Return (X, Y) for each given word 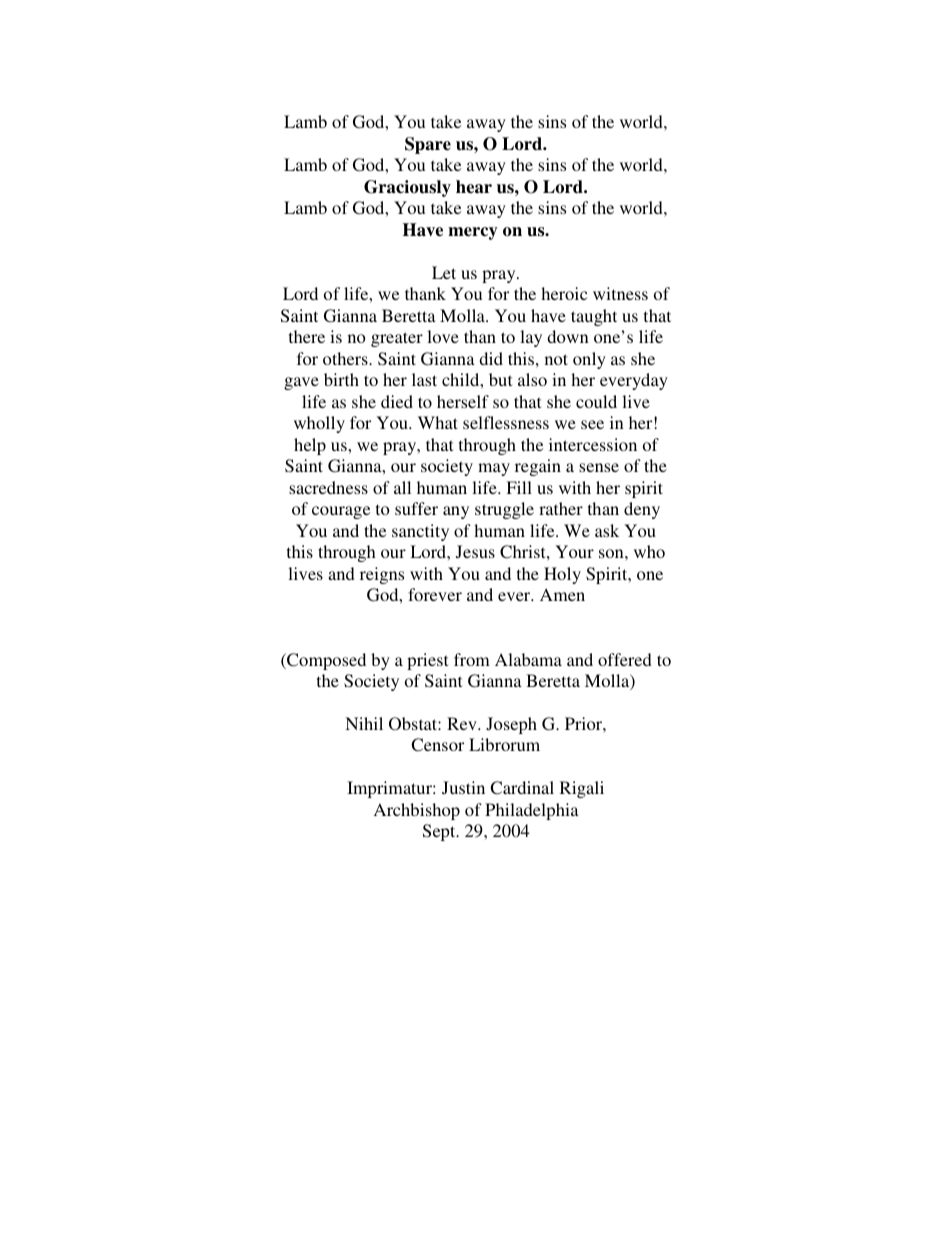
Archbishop (417, 811)
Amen (562, 594)
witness (620, 293)
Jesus (475, 552)
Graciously (407, 188)
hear (474, 187)
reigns (382, 575)
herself (463, 401)
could (596, 401)
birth (341, 379)
